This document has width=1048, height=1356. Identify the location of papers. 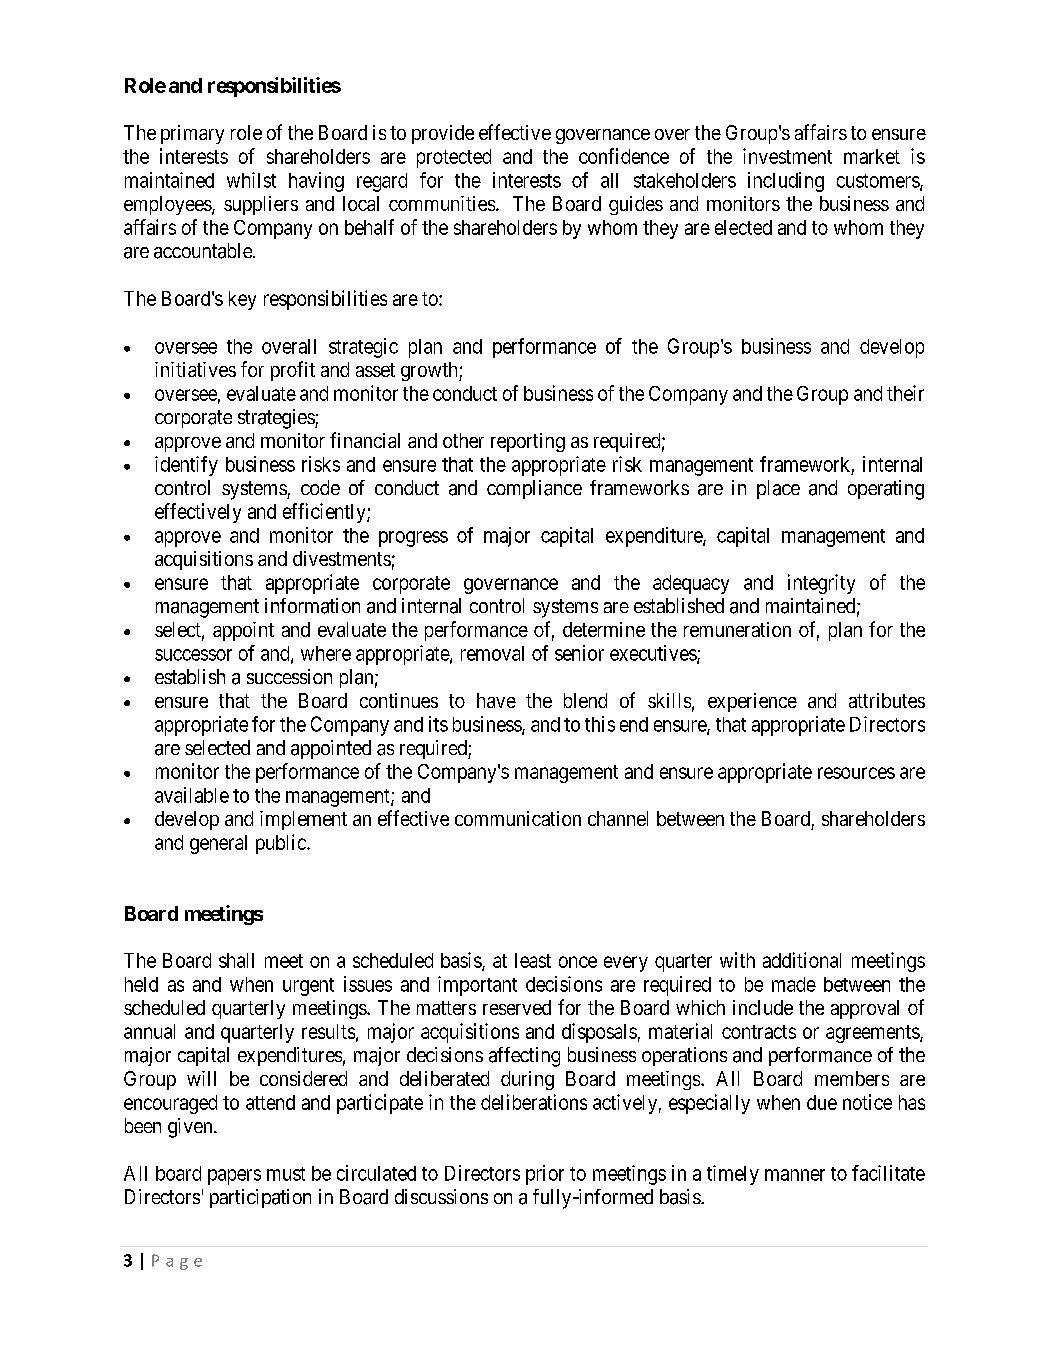
(234, 1177).
